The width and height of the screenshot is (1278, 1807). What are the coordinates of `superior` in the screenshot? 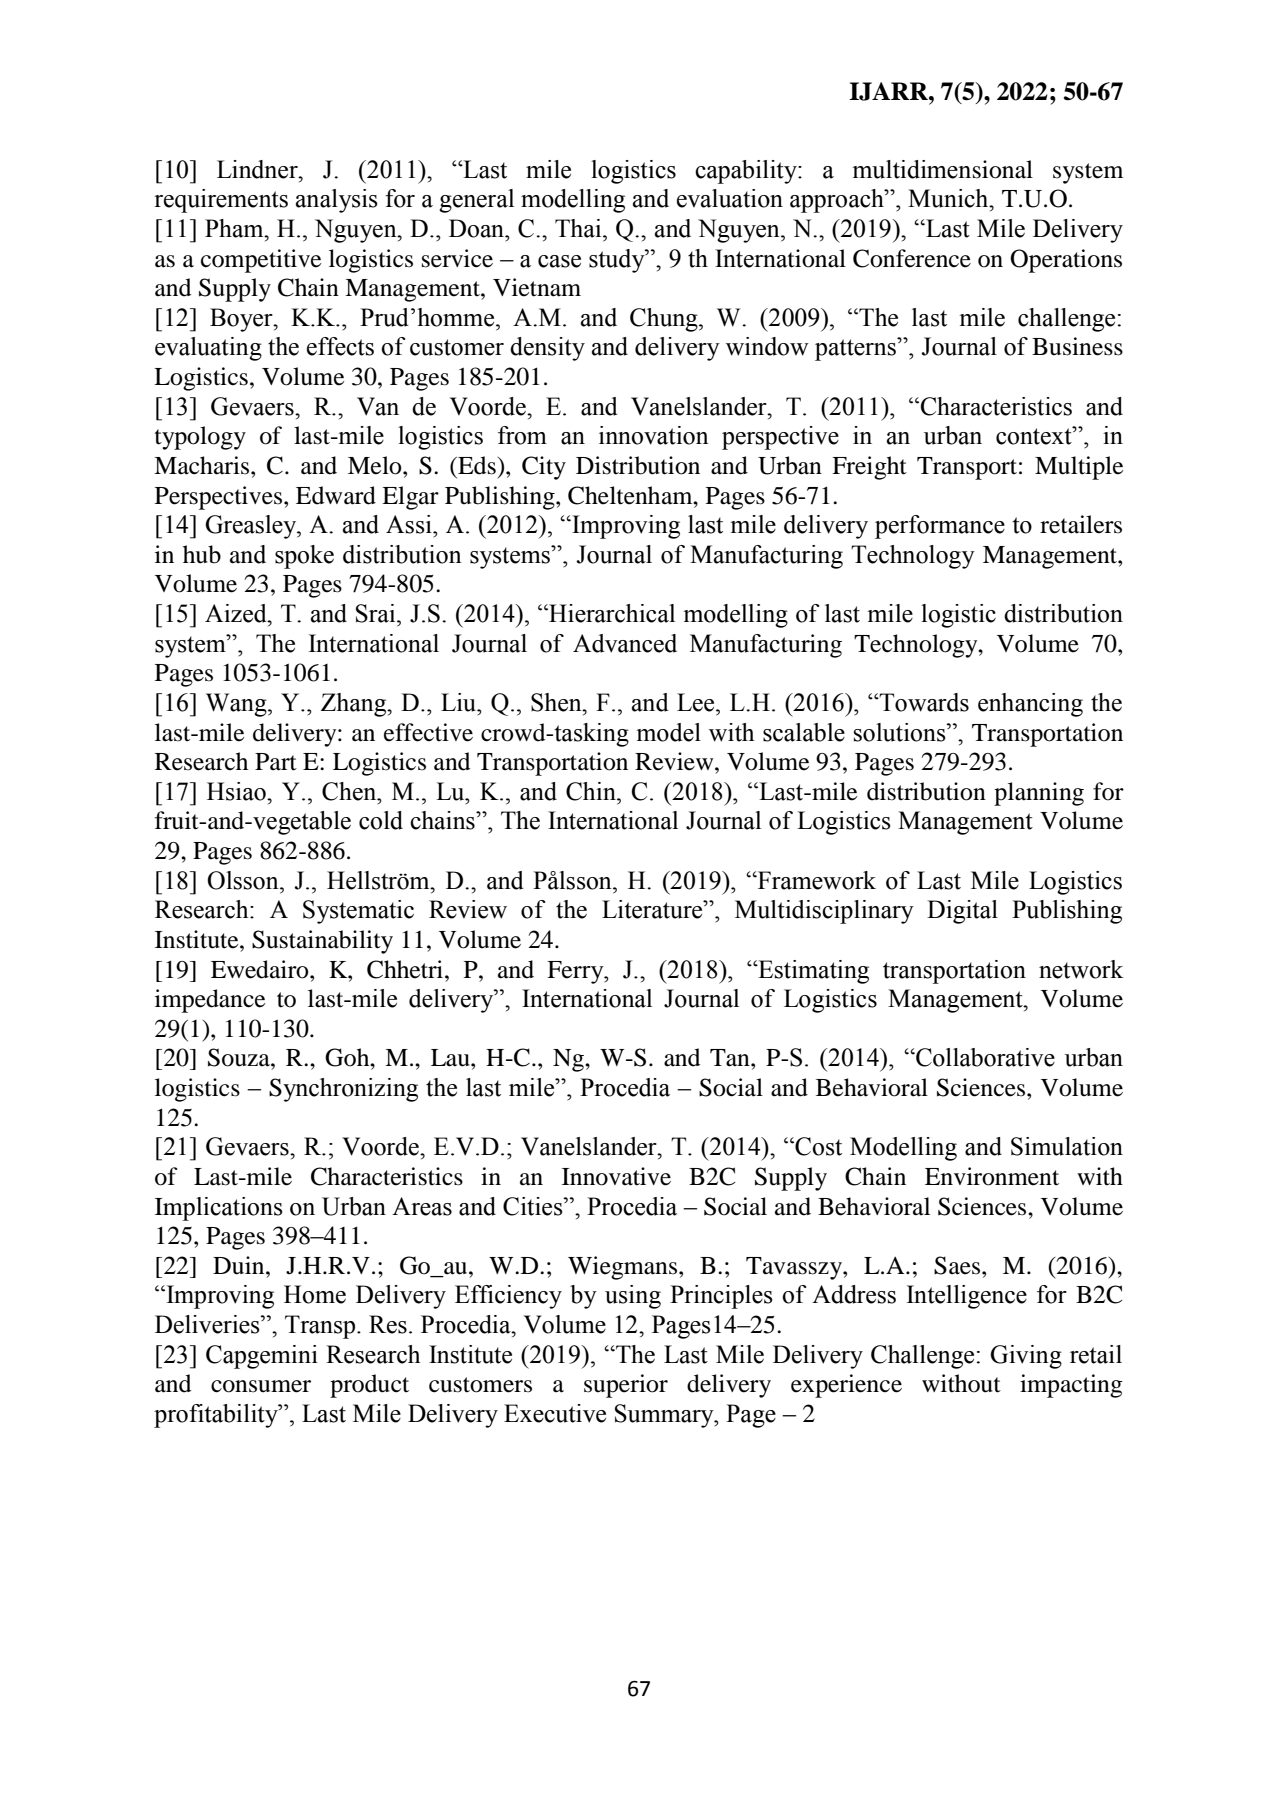 It's located at (626, 1386).
